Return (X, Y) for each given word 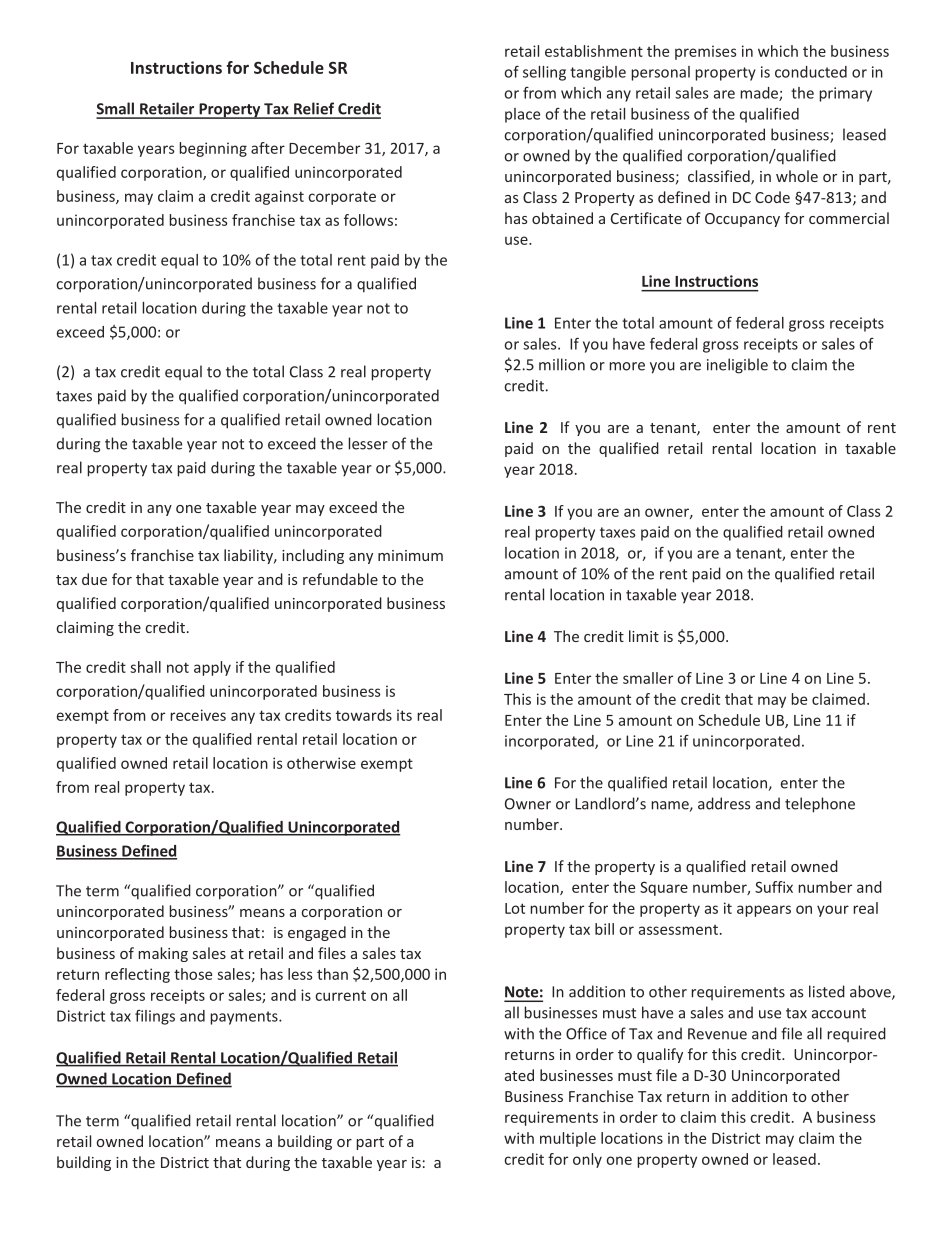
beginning (213, 149)
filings (155, 1017)
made (760, 94)
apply (212, 668)
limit (644, 636)
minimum (410, 555)
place (522, 115)
